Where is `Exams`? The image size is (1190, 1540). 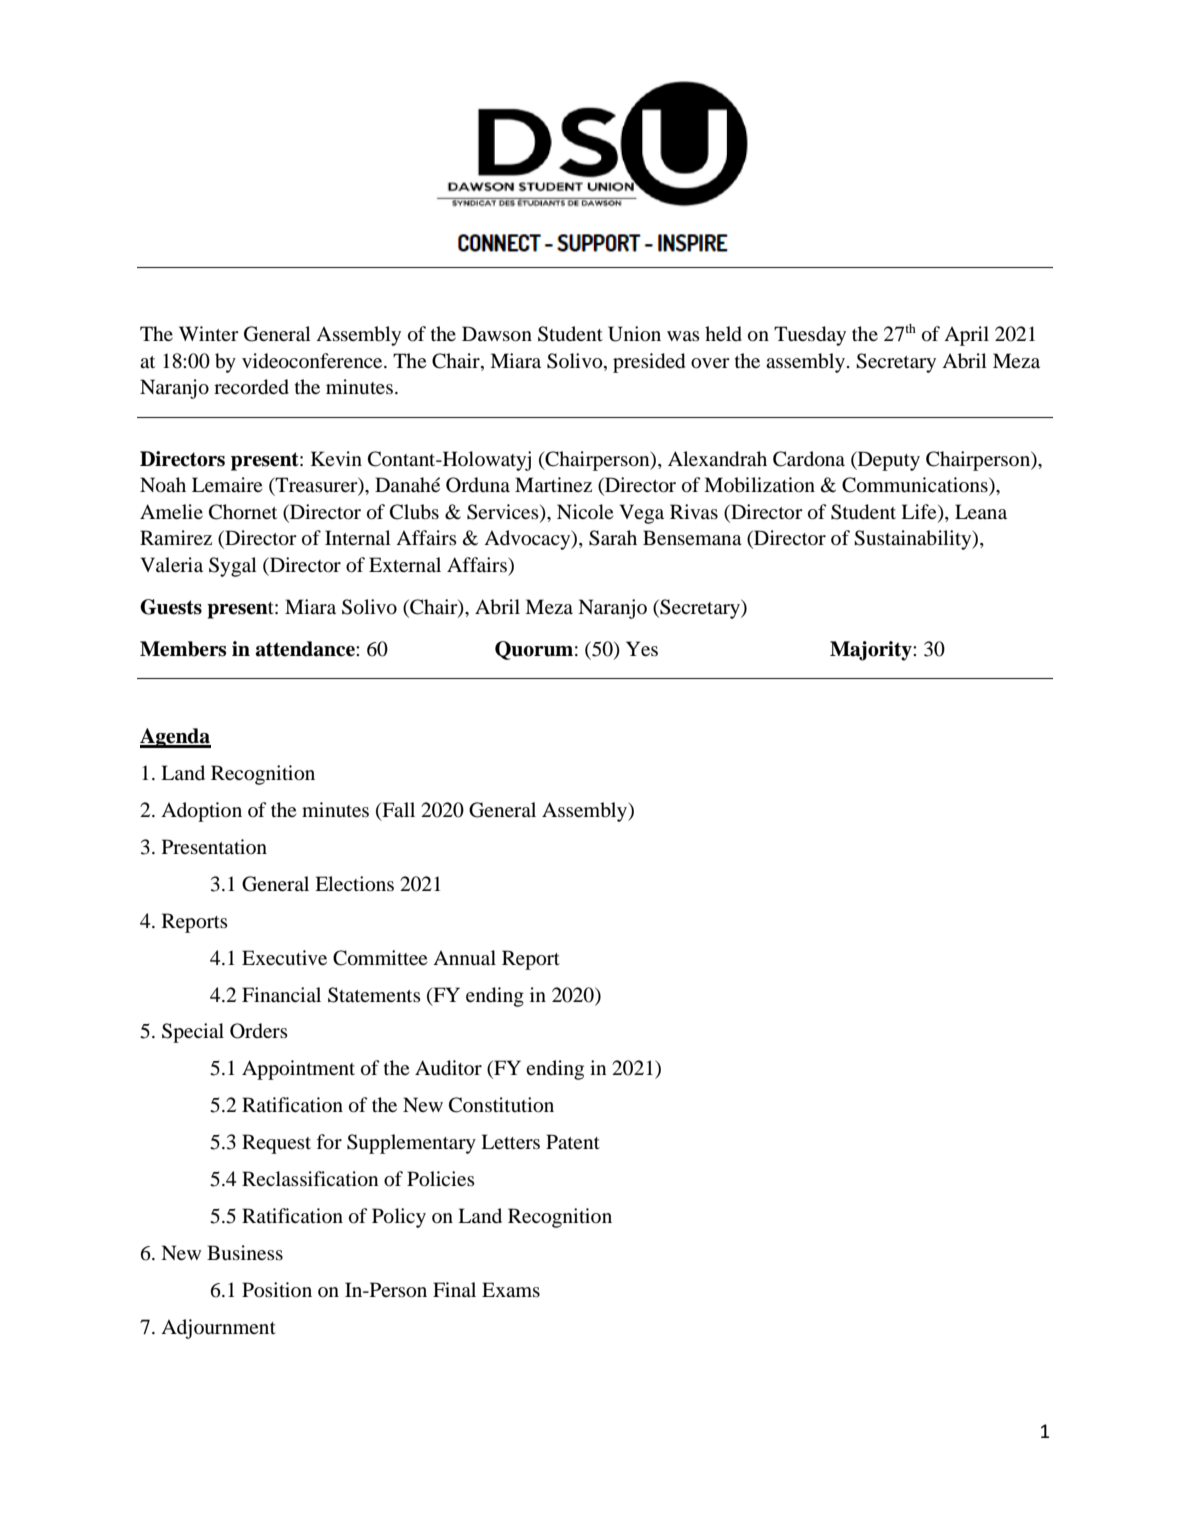 Exams is located at coordinates (511, 1289).
